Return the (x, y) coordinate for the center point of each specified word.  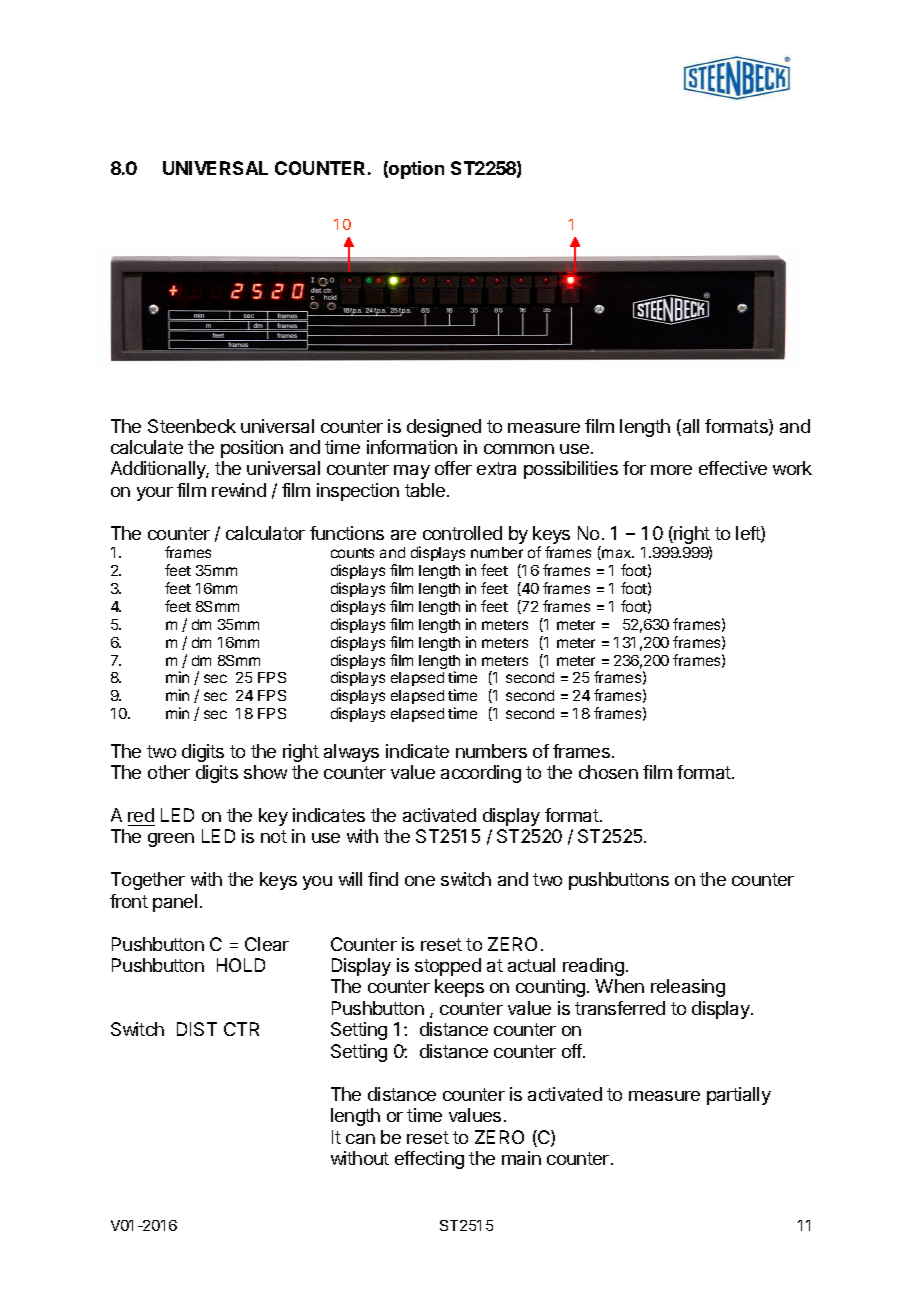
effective (733, 468)
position (252, 449)
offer (453, 468)
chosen (608, 772)
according (481, 774)
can (360, 1139)
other (169, 772)
